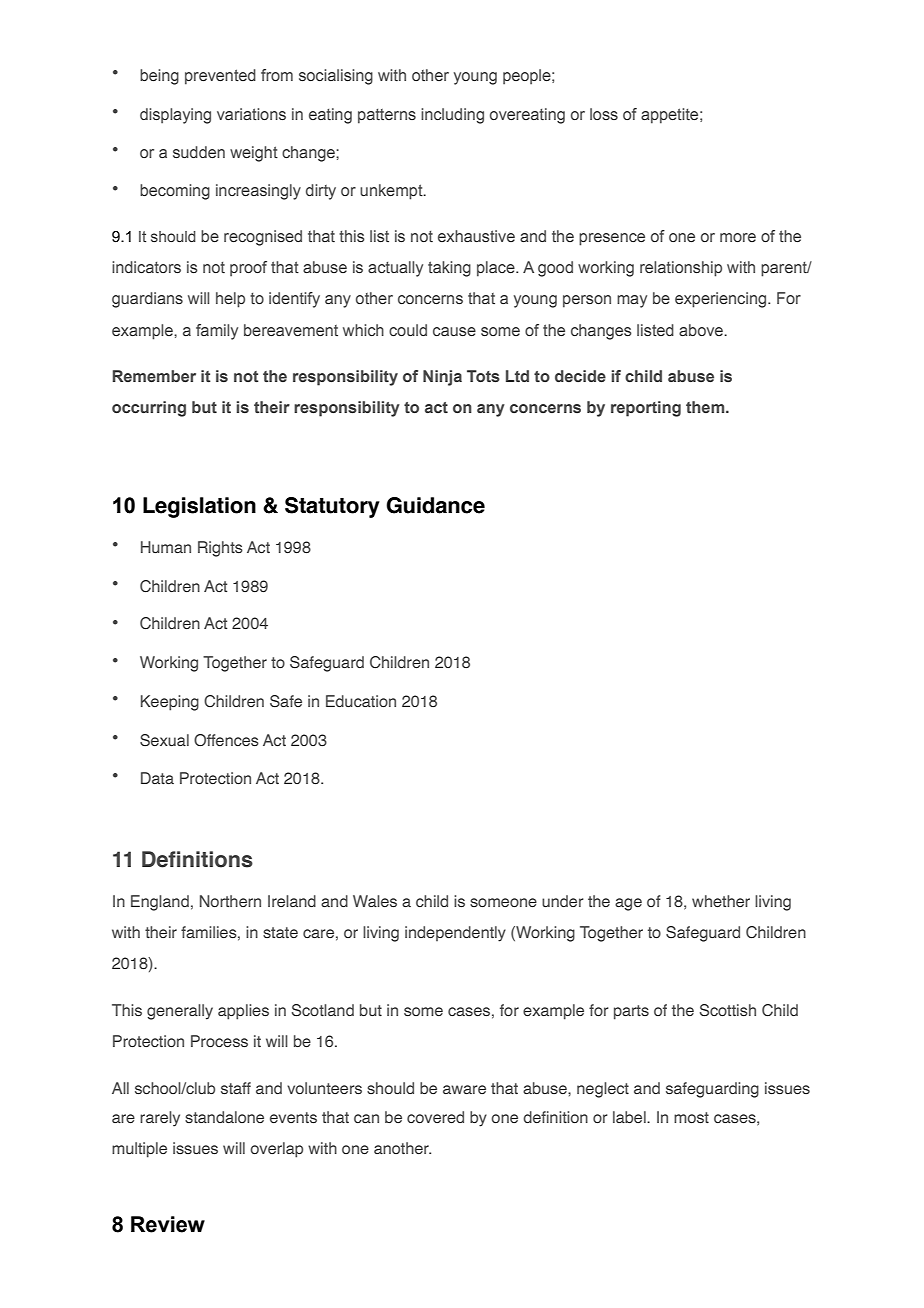 Image resolution: width=924 pixels, height=1308 pixels. What do you see at coordinates (702, 330) in the image?
I see `above` at bounding box center [702, 330].
